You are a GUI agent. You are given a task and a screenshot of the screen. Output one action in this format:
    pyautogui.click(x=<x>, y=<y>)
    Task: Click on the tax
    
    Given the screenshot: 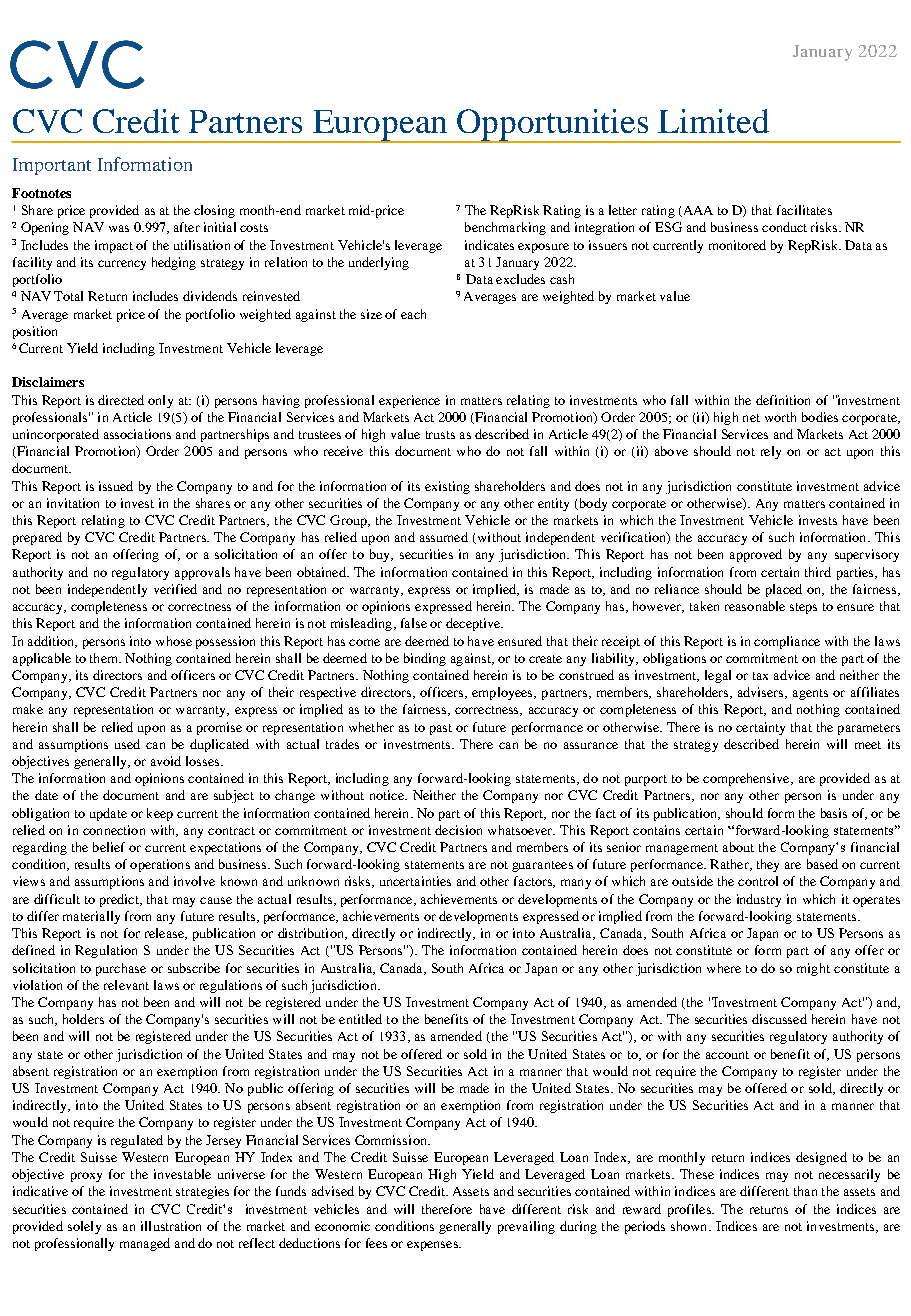 What is the action you would take?
    pyautogui.click(x=760, y=676)
